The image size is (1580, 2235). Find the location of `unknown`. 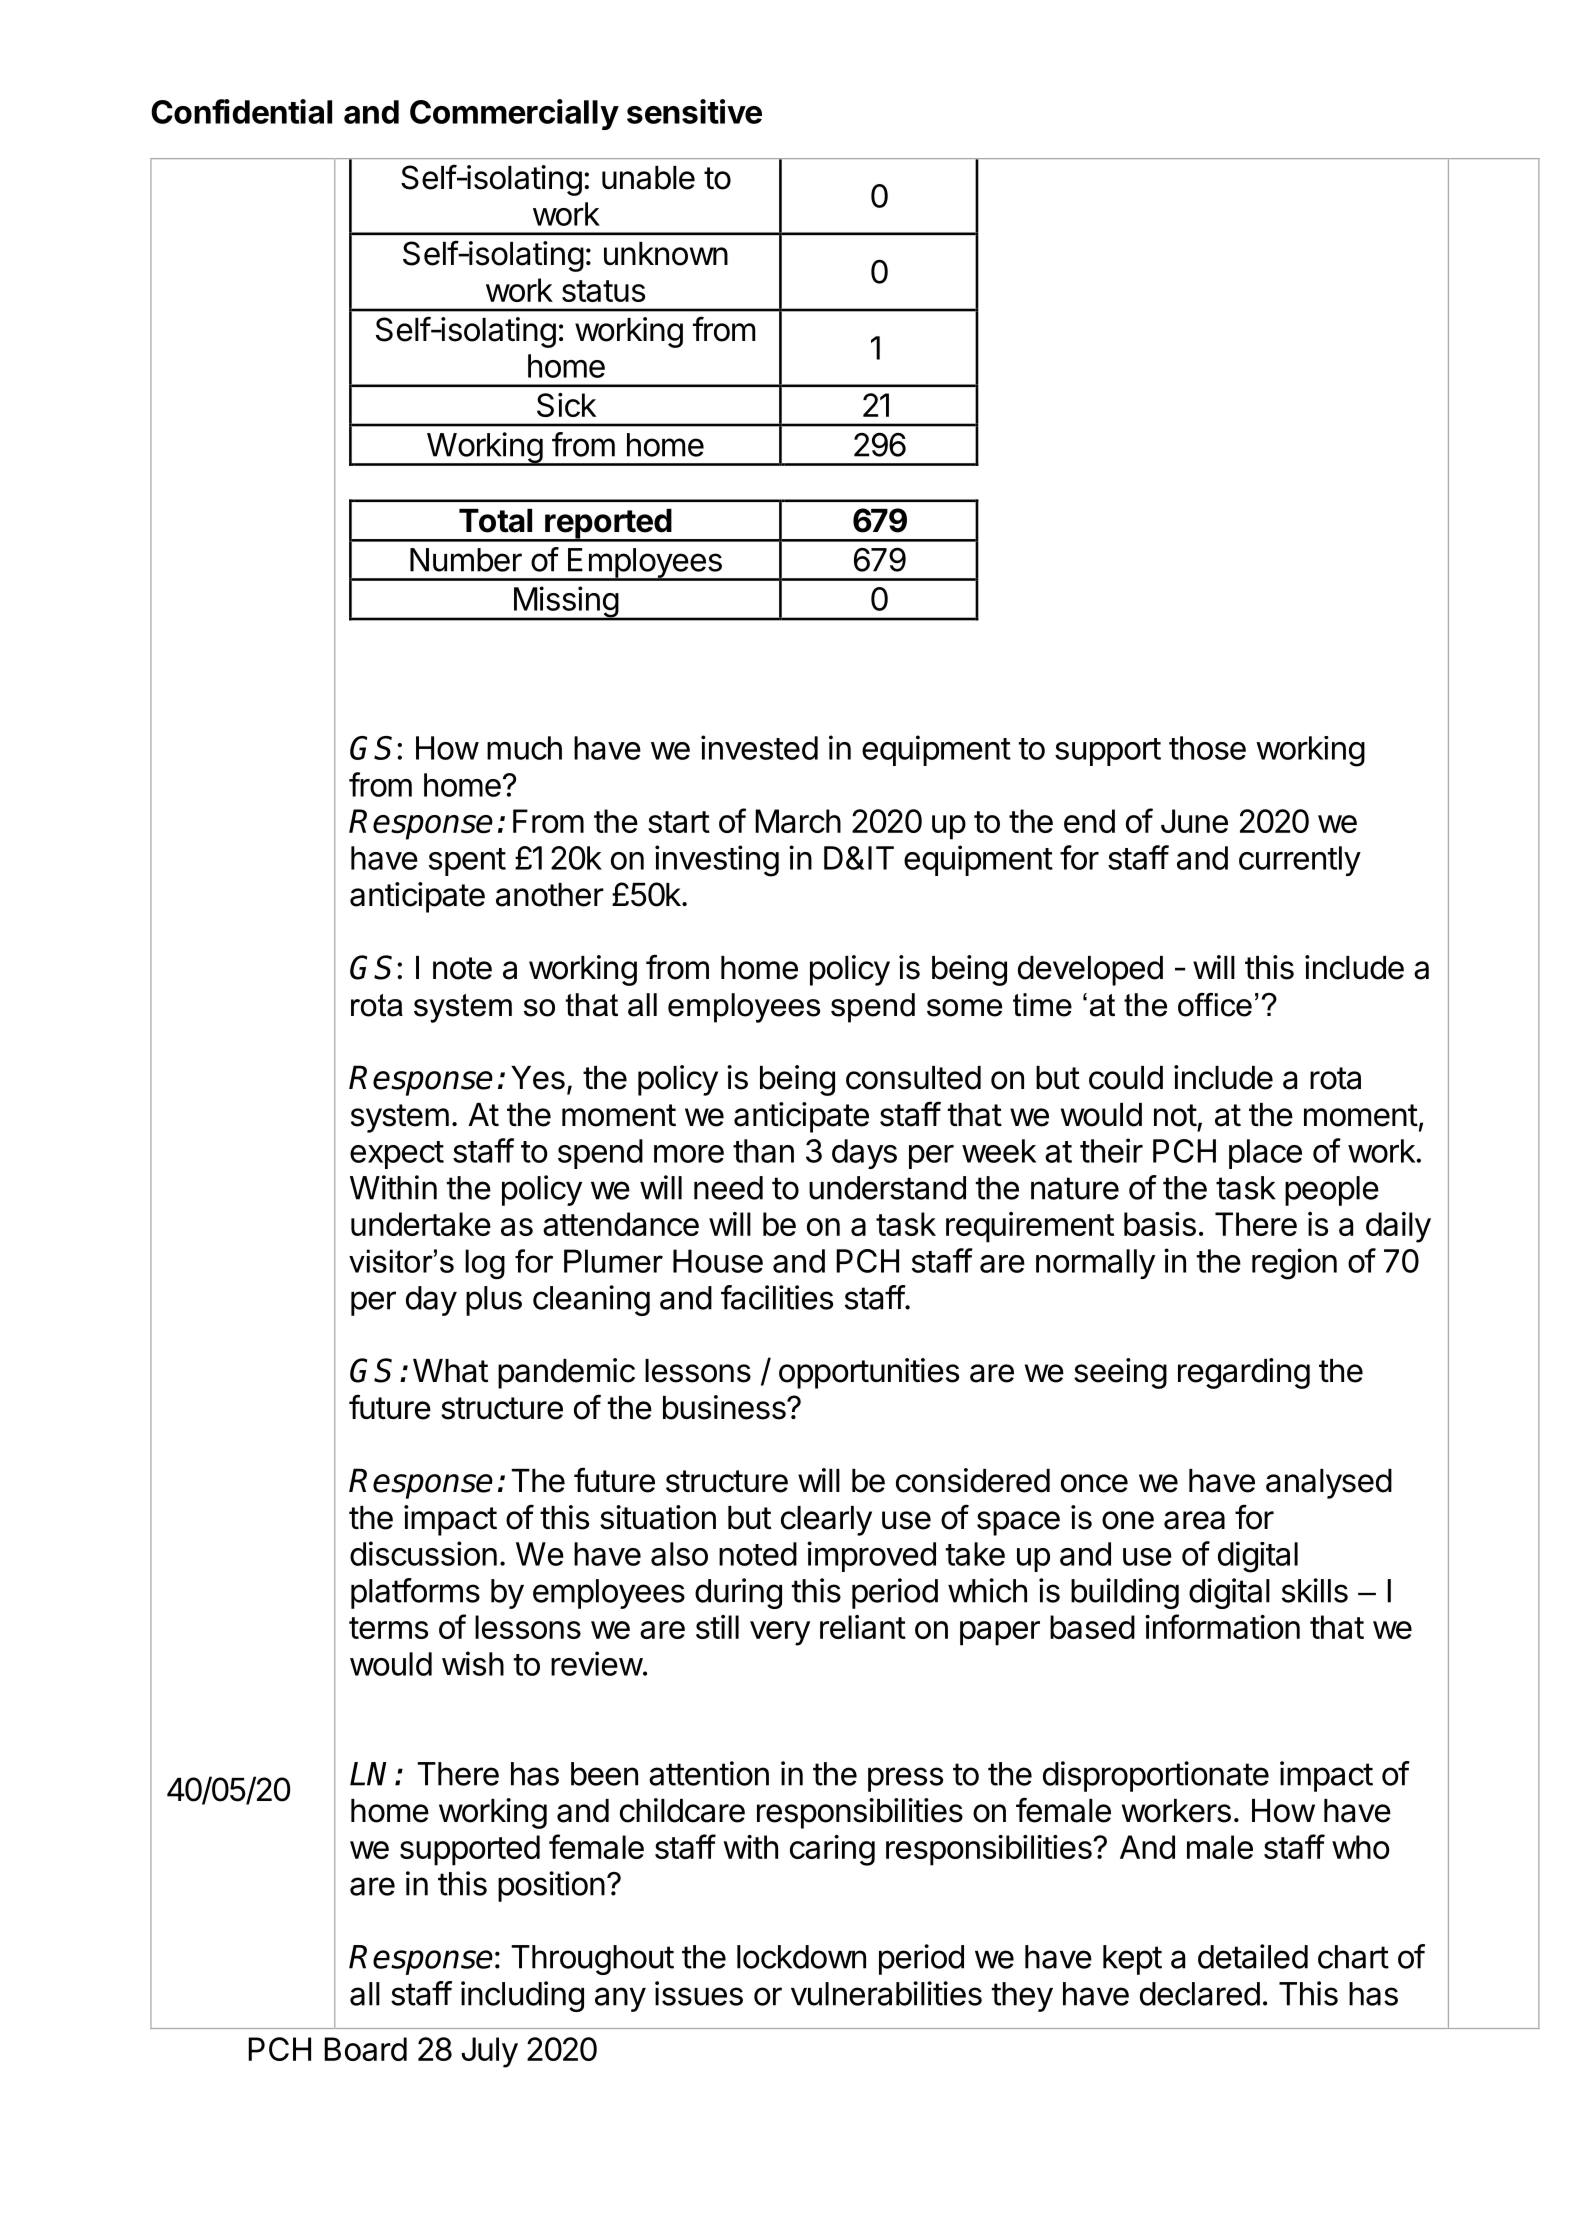

unknown is located at coordinates (666, 254).
